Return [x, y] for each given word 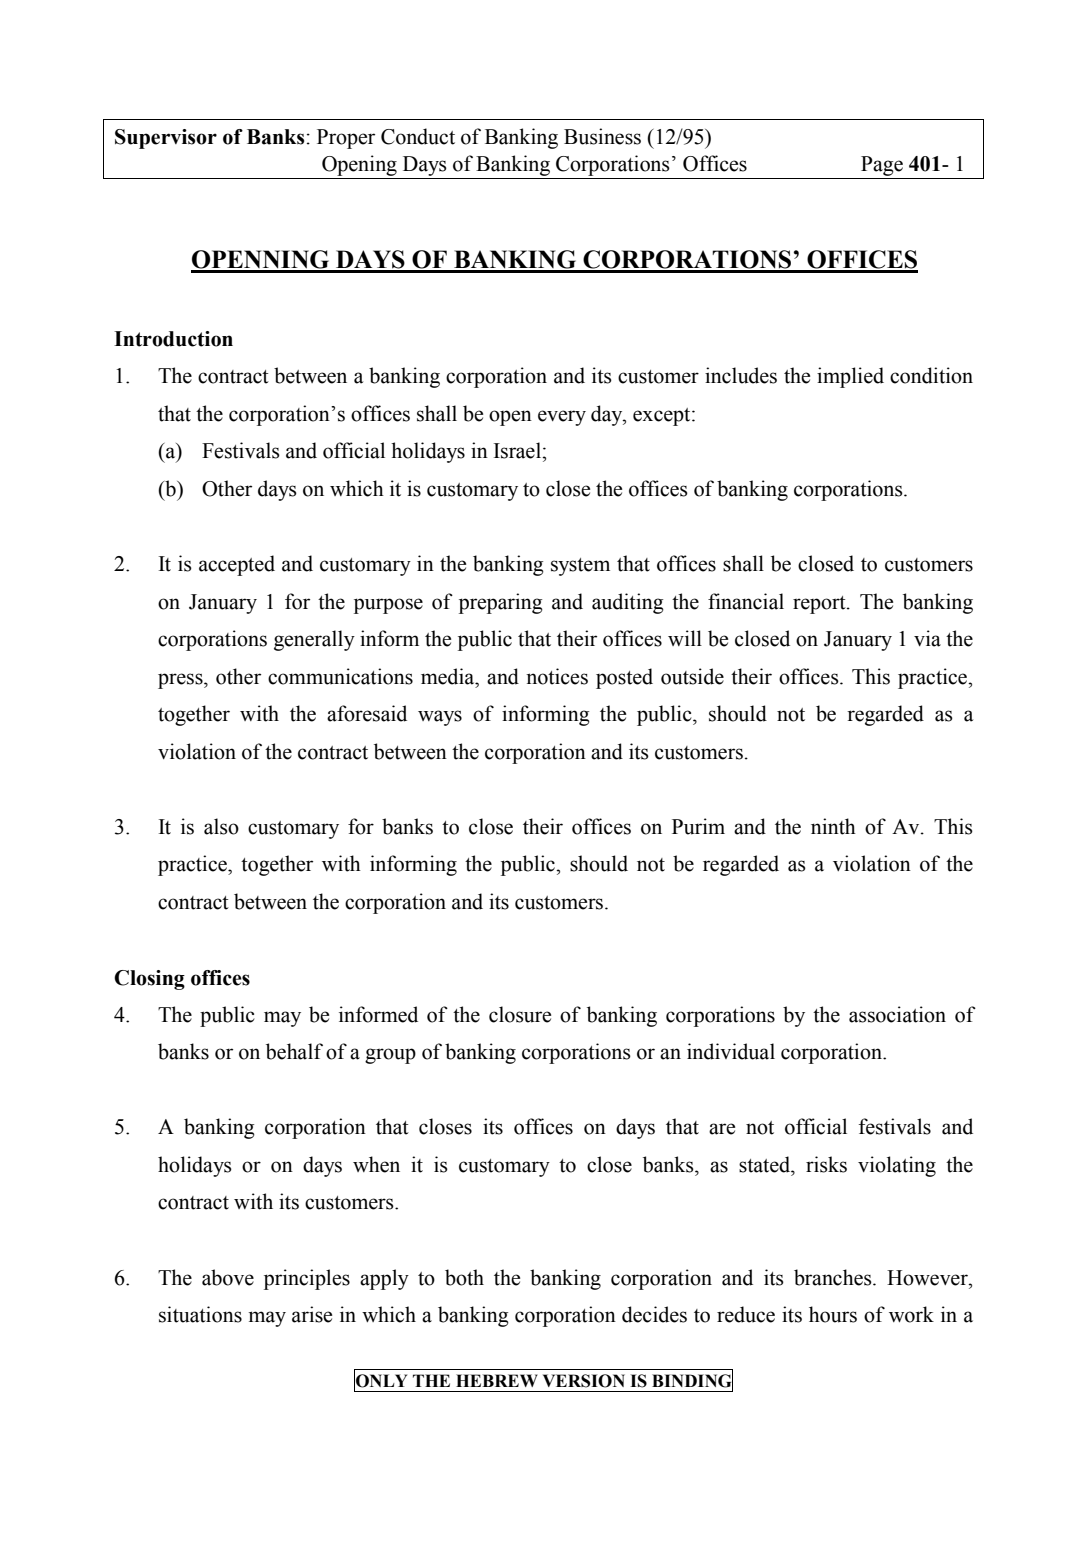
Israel [518, 450]
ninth [833, 826]
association [897, 1014]
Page [882, 166]
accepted [237, 565]
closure [520, 1014]
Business [602, 136]
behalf [294, 1051]
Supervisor [166, 139]
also [221, 826]
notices [557, 676]
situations [200, 1314]
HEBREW [497, 1380]
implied [850, 377]
